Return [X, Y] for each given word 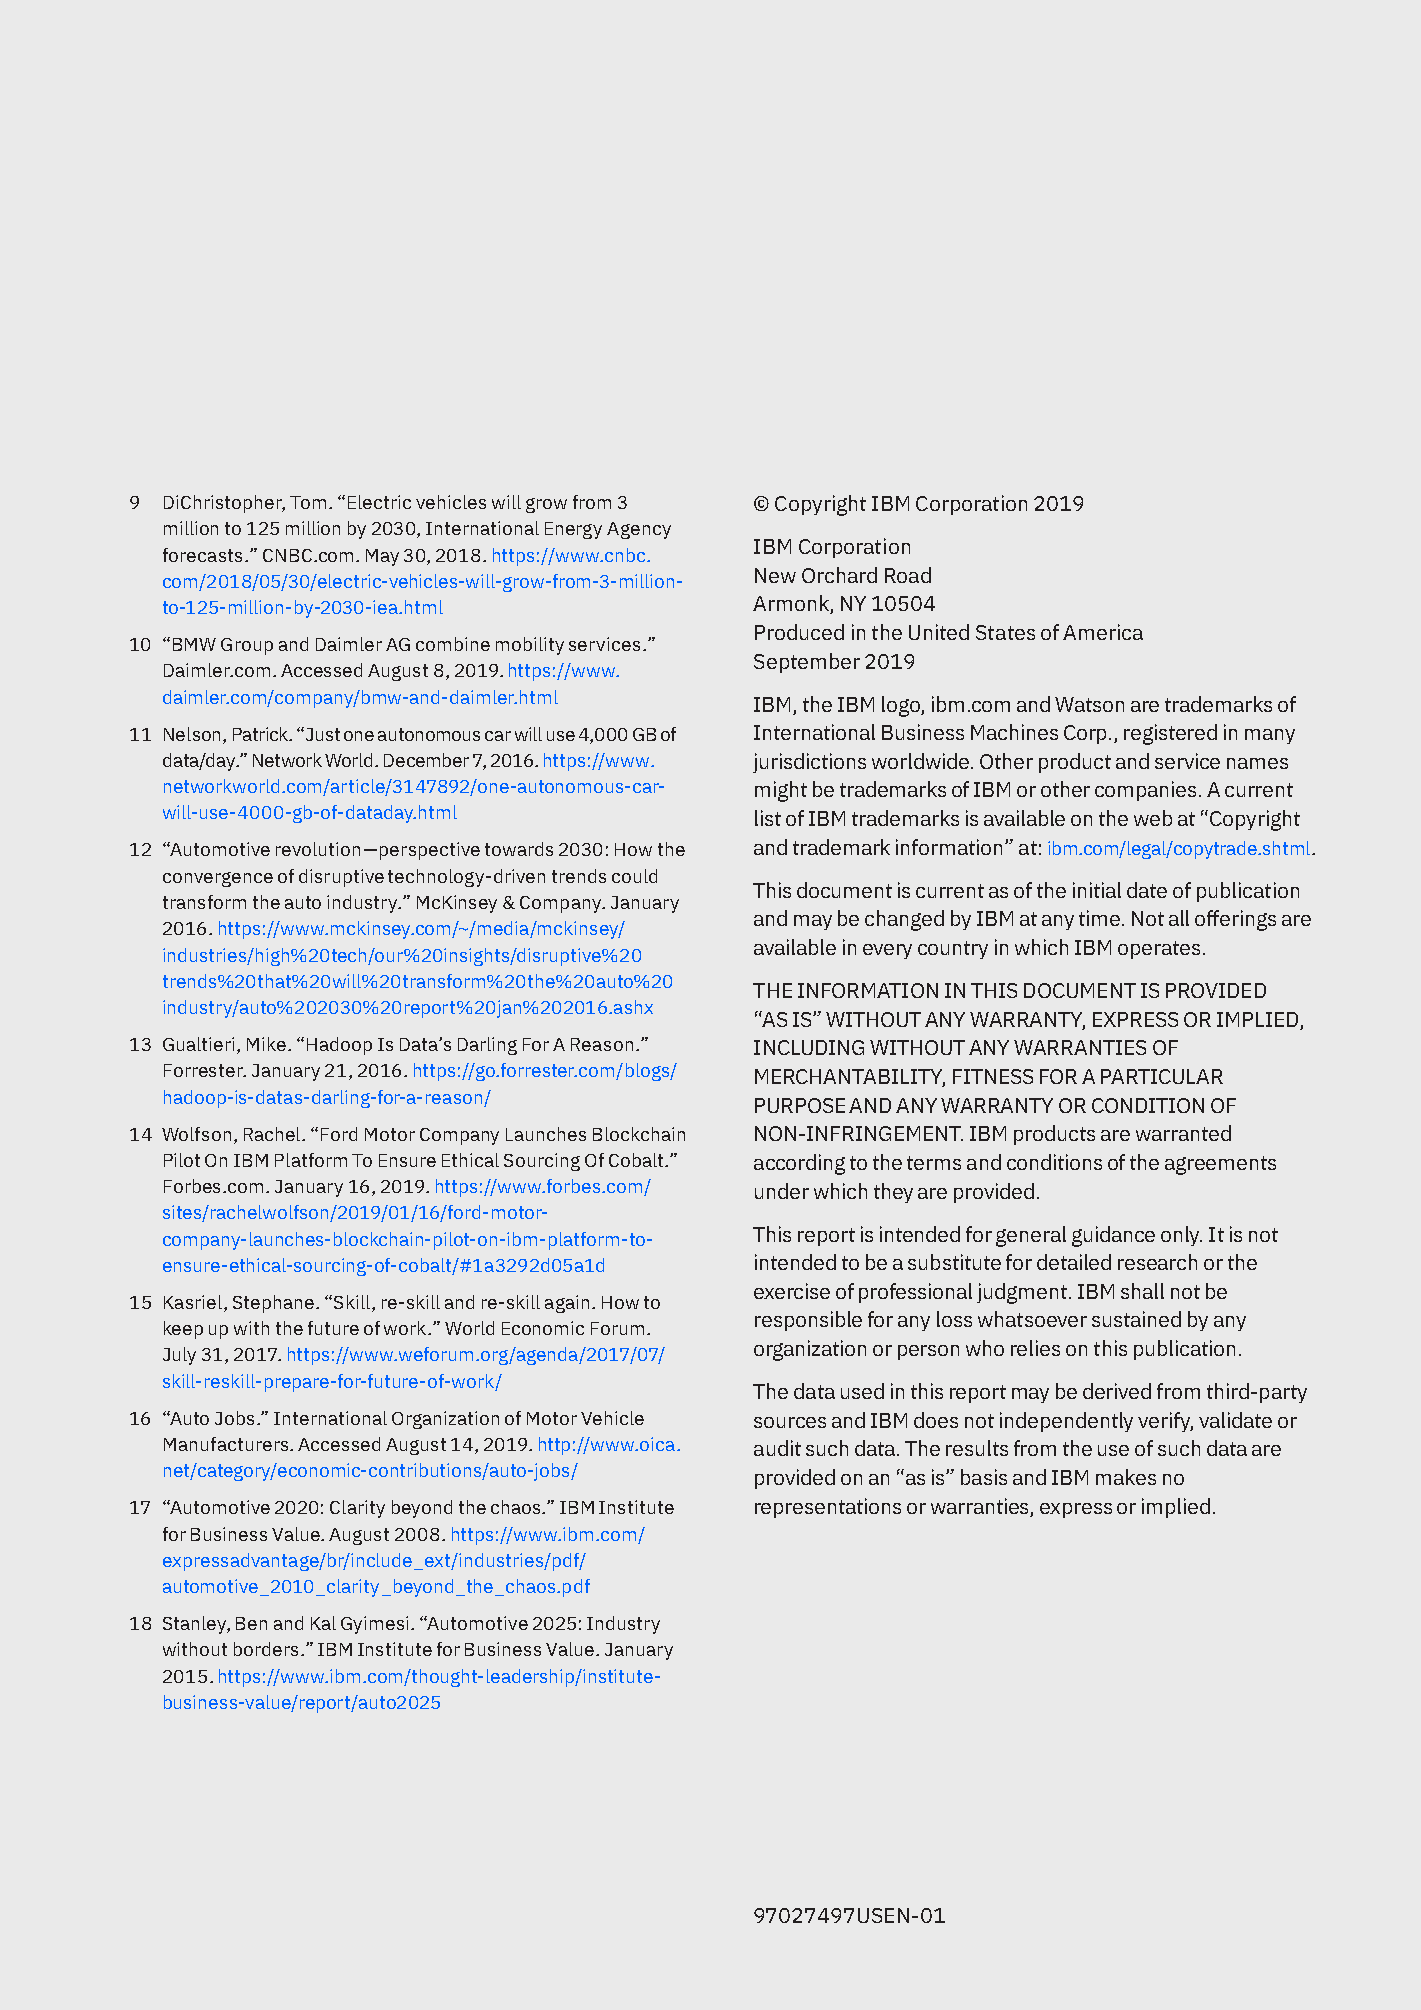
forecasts [204, 555]
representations [828, 1508]
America [1103, 632]
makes [1126, 1477]
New [775, 575]
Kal [323, 1623]
